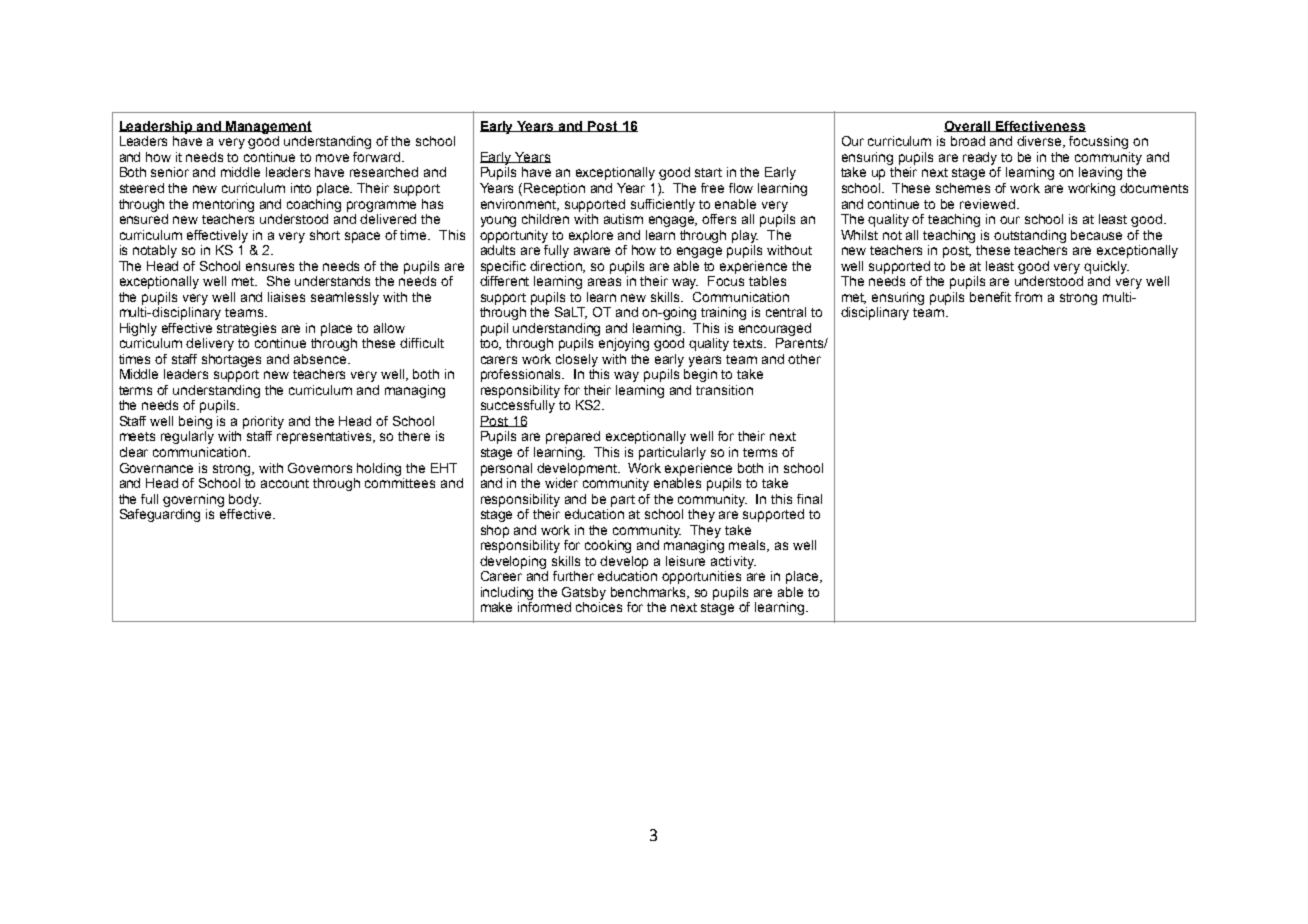 This page has height=924, width=1308. I want to click on priority, so click(263, 422).
